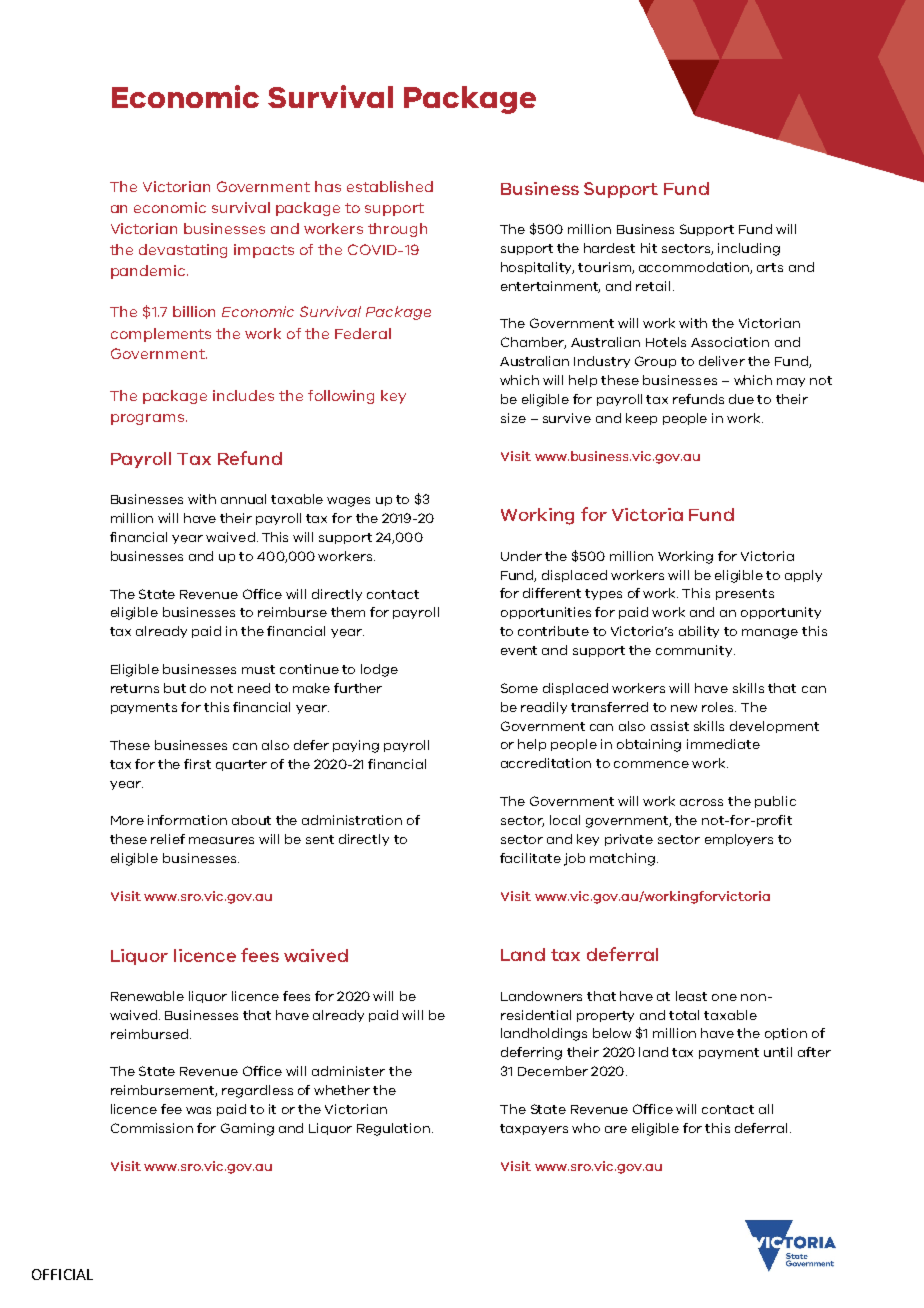 This page has height=1308, width=924. Describe the element at coordinates (243, 499) in the page. I see `annual` at that location.
